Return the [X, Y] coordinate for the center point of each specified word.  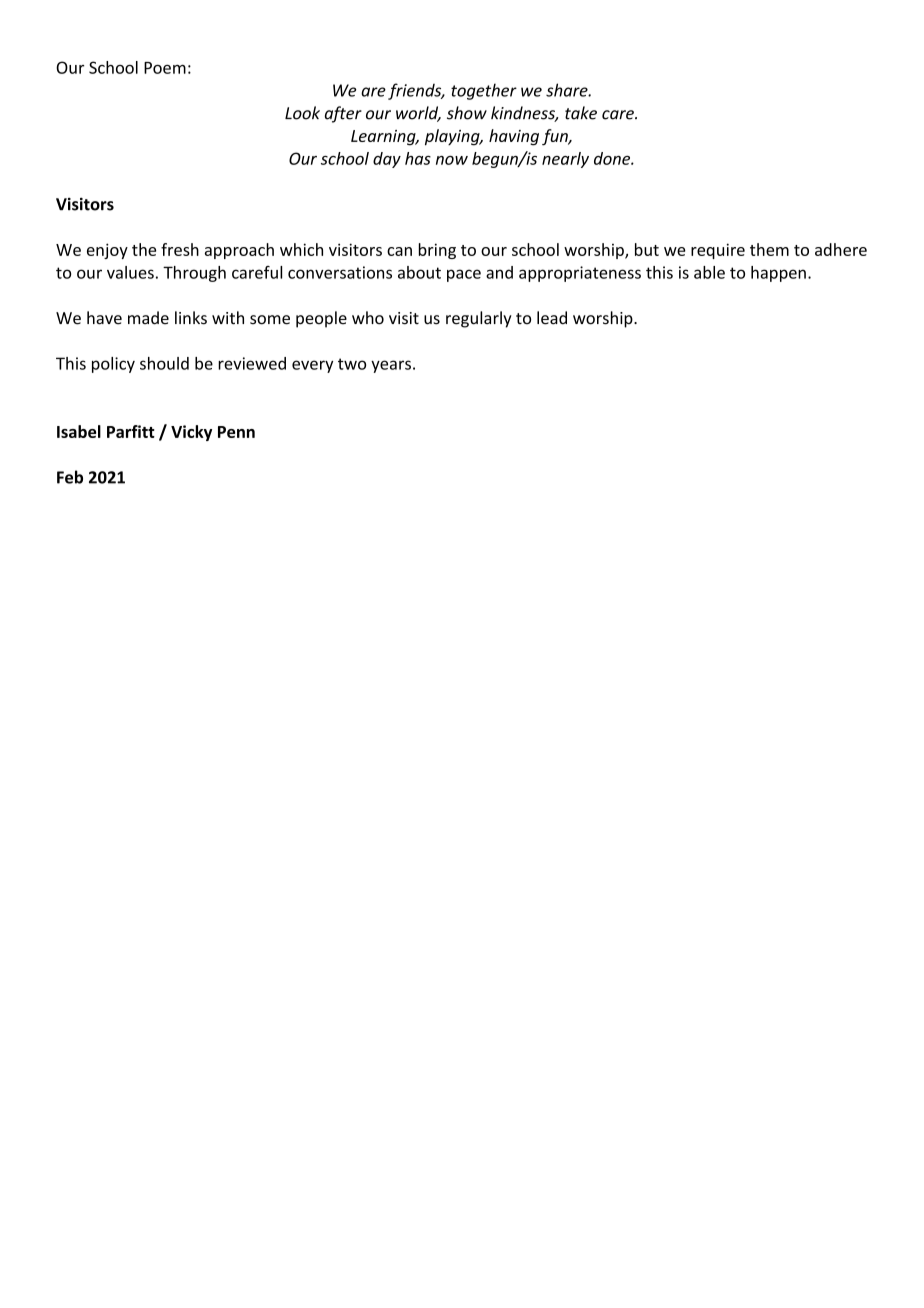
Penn [236, 432]
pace [464, 275]
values [130, 272]
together [484, 91]
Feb [70, 477]
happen [778, 274]
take [581, 113]
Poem [165, 68]
